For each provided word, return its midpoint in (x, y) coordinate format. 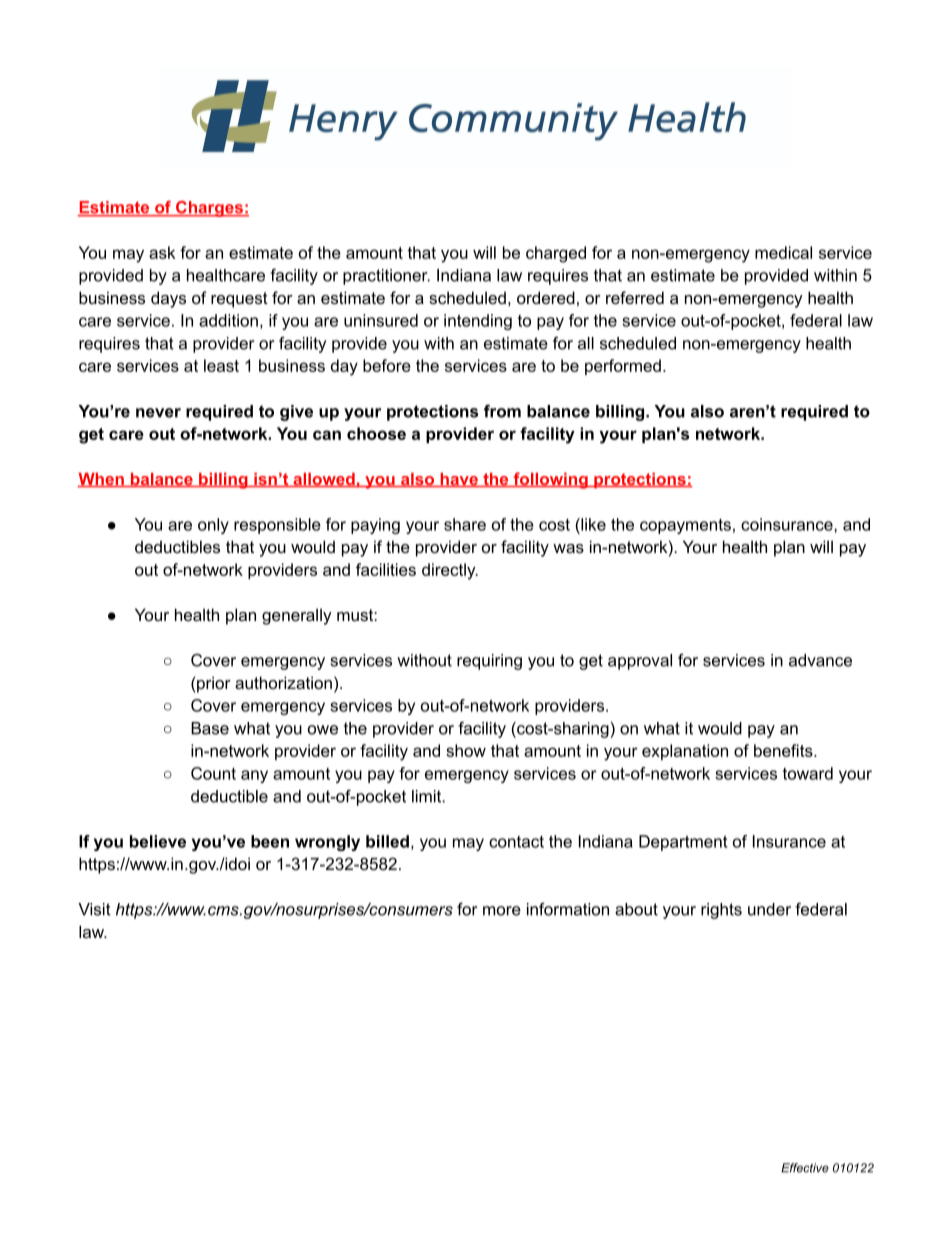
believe (158, 841)
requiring (489, 662)
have (459, 480)
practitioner (386, 277)
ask (162, 252)
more (502, 911)
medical (783, 252)
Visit (94, 909)
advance (820, 660)
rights (721, 911)
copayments (685, 526)
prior (213, 684)
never (158, 413)
